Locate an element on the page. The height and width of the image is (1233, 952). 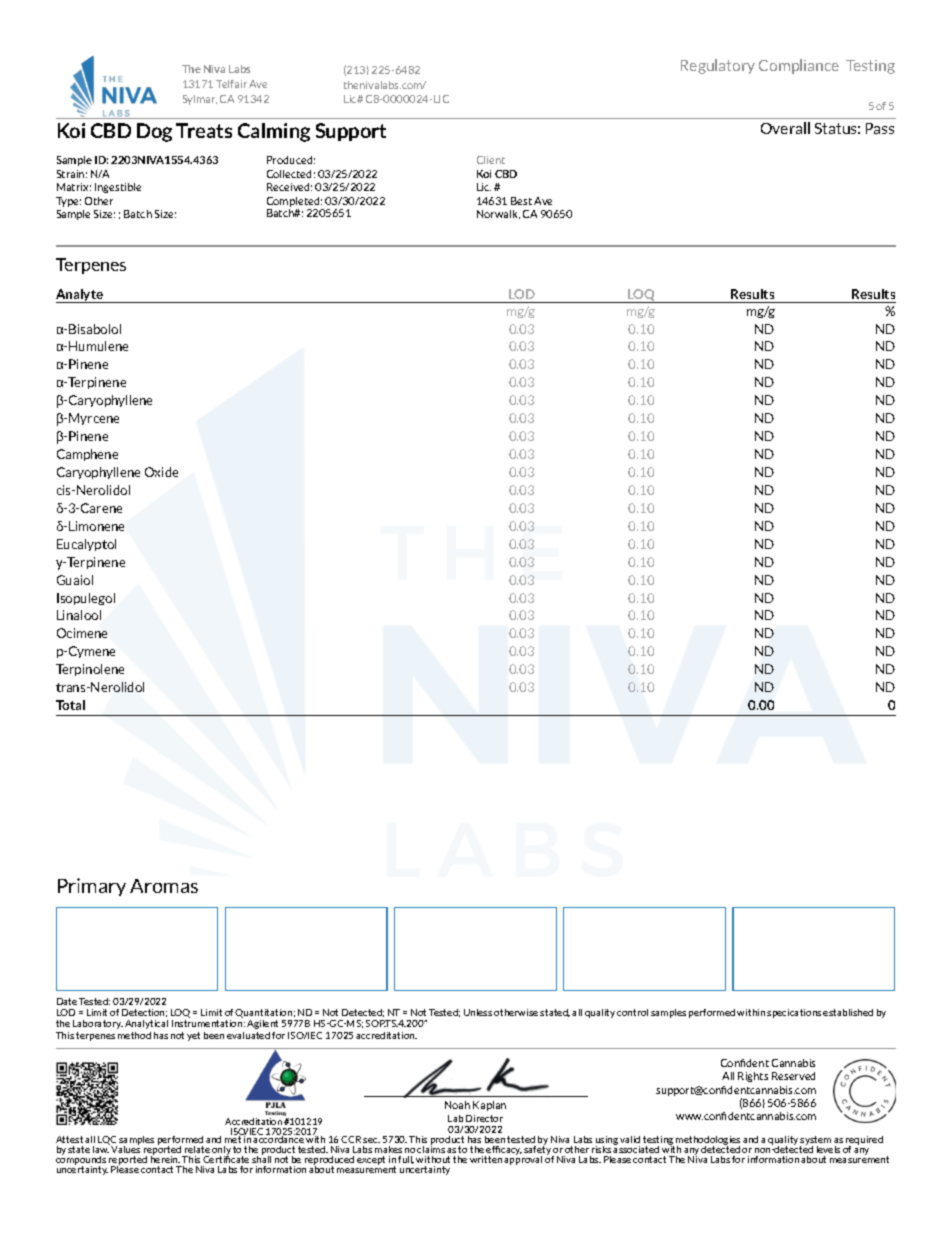
Pass is located at coordinates (880, 128).
